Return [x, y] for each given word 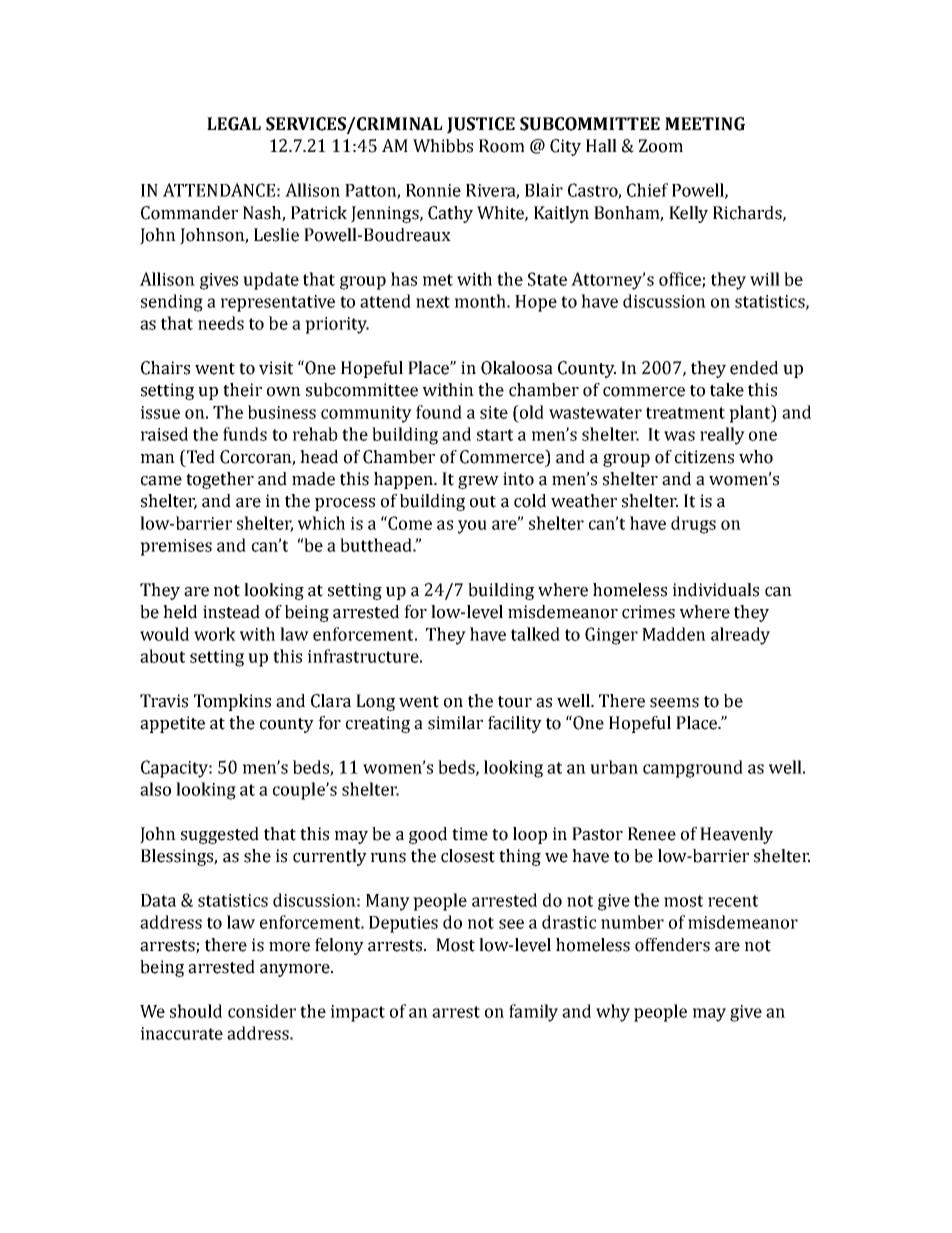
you [472, 527]
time [470, 834]
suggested [220, 835]
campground [693, 769]
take [727, 390]
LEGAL [234, 124]
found [439, 412]
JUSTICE [481, 125]
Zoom [661, 146]
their [242, 390]
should [196, 1011]
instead [231, 612]
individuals [716, 590]
